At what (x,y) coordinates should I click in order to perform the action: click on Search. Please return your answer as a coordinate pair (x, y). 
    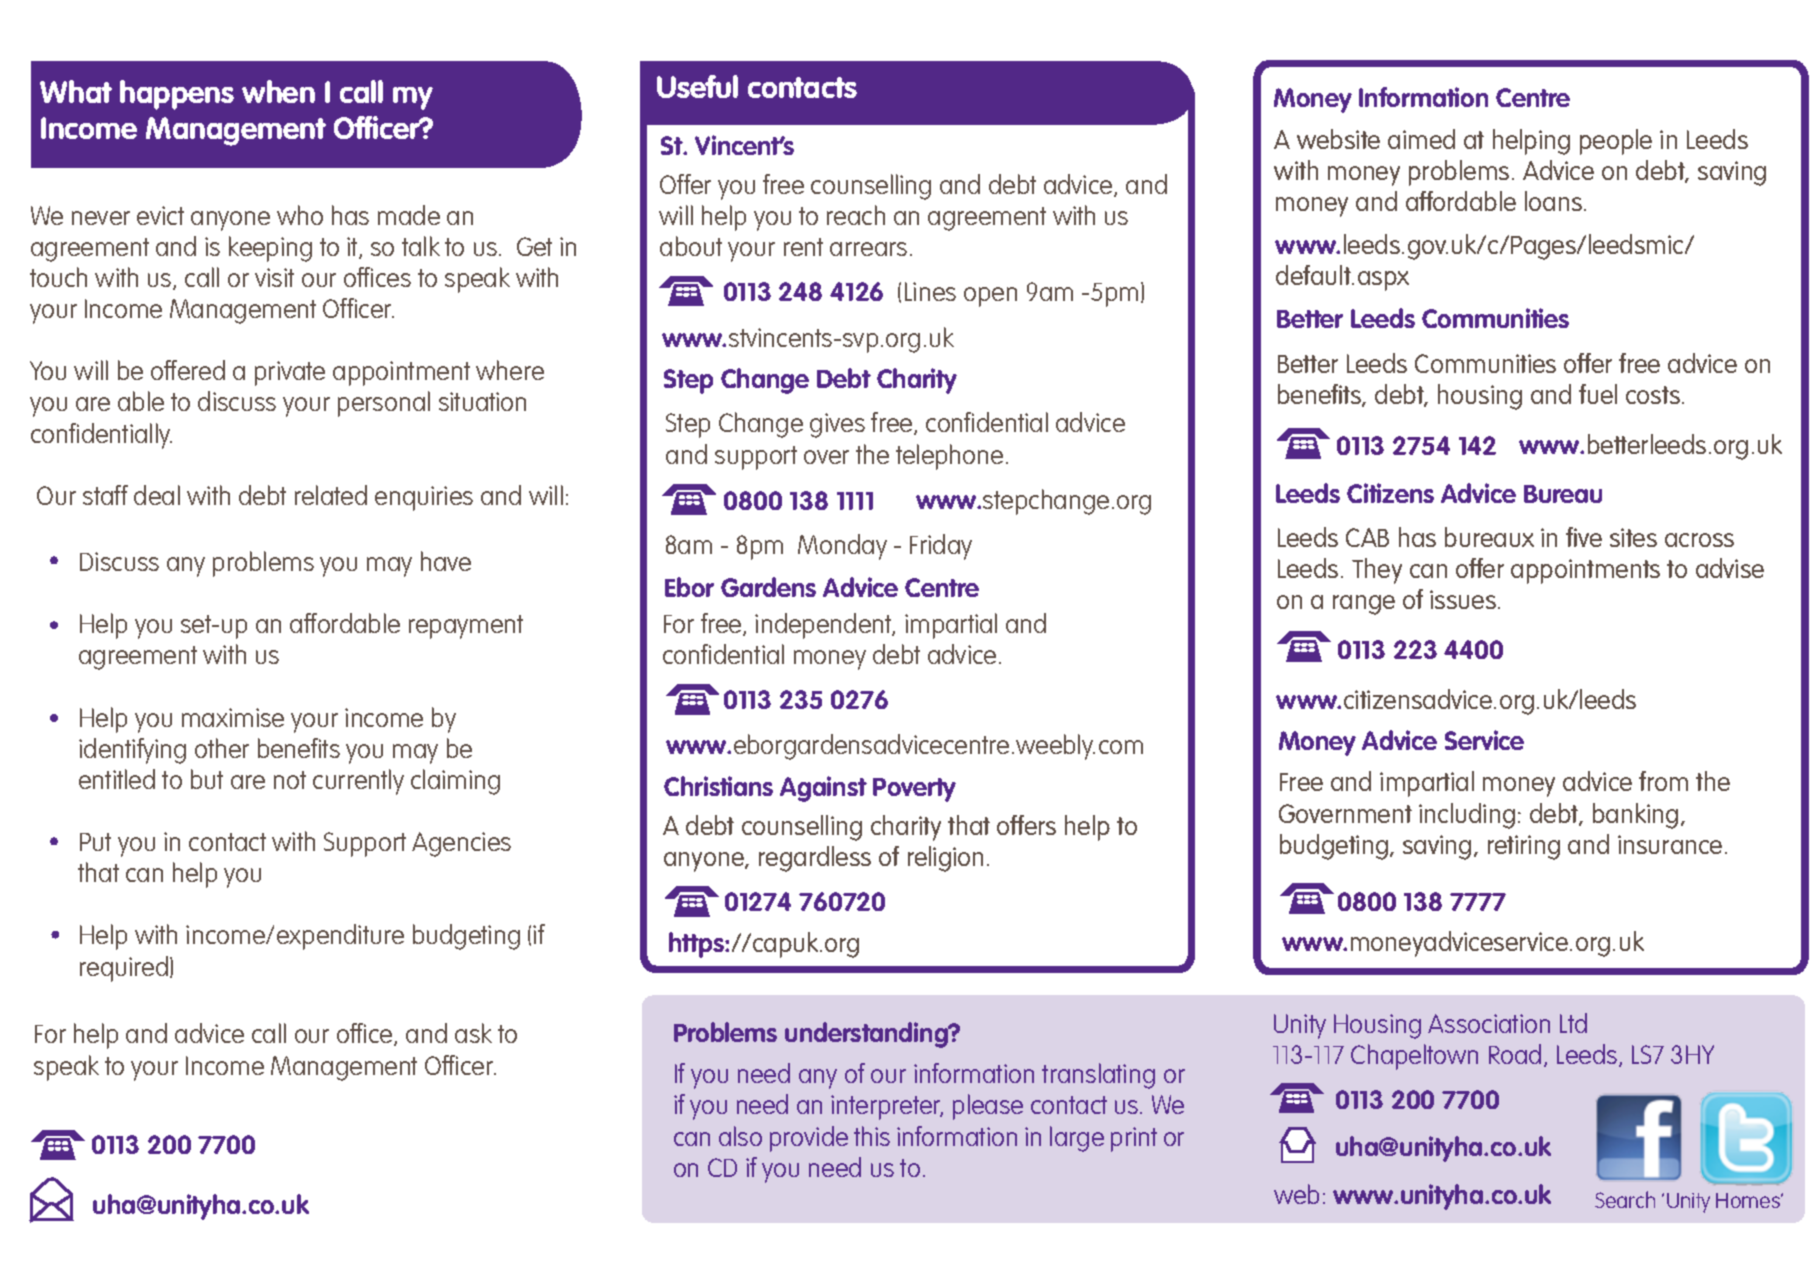
    Looking at the image, I should click on (1625, 1199).
